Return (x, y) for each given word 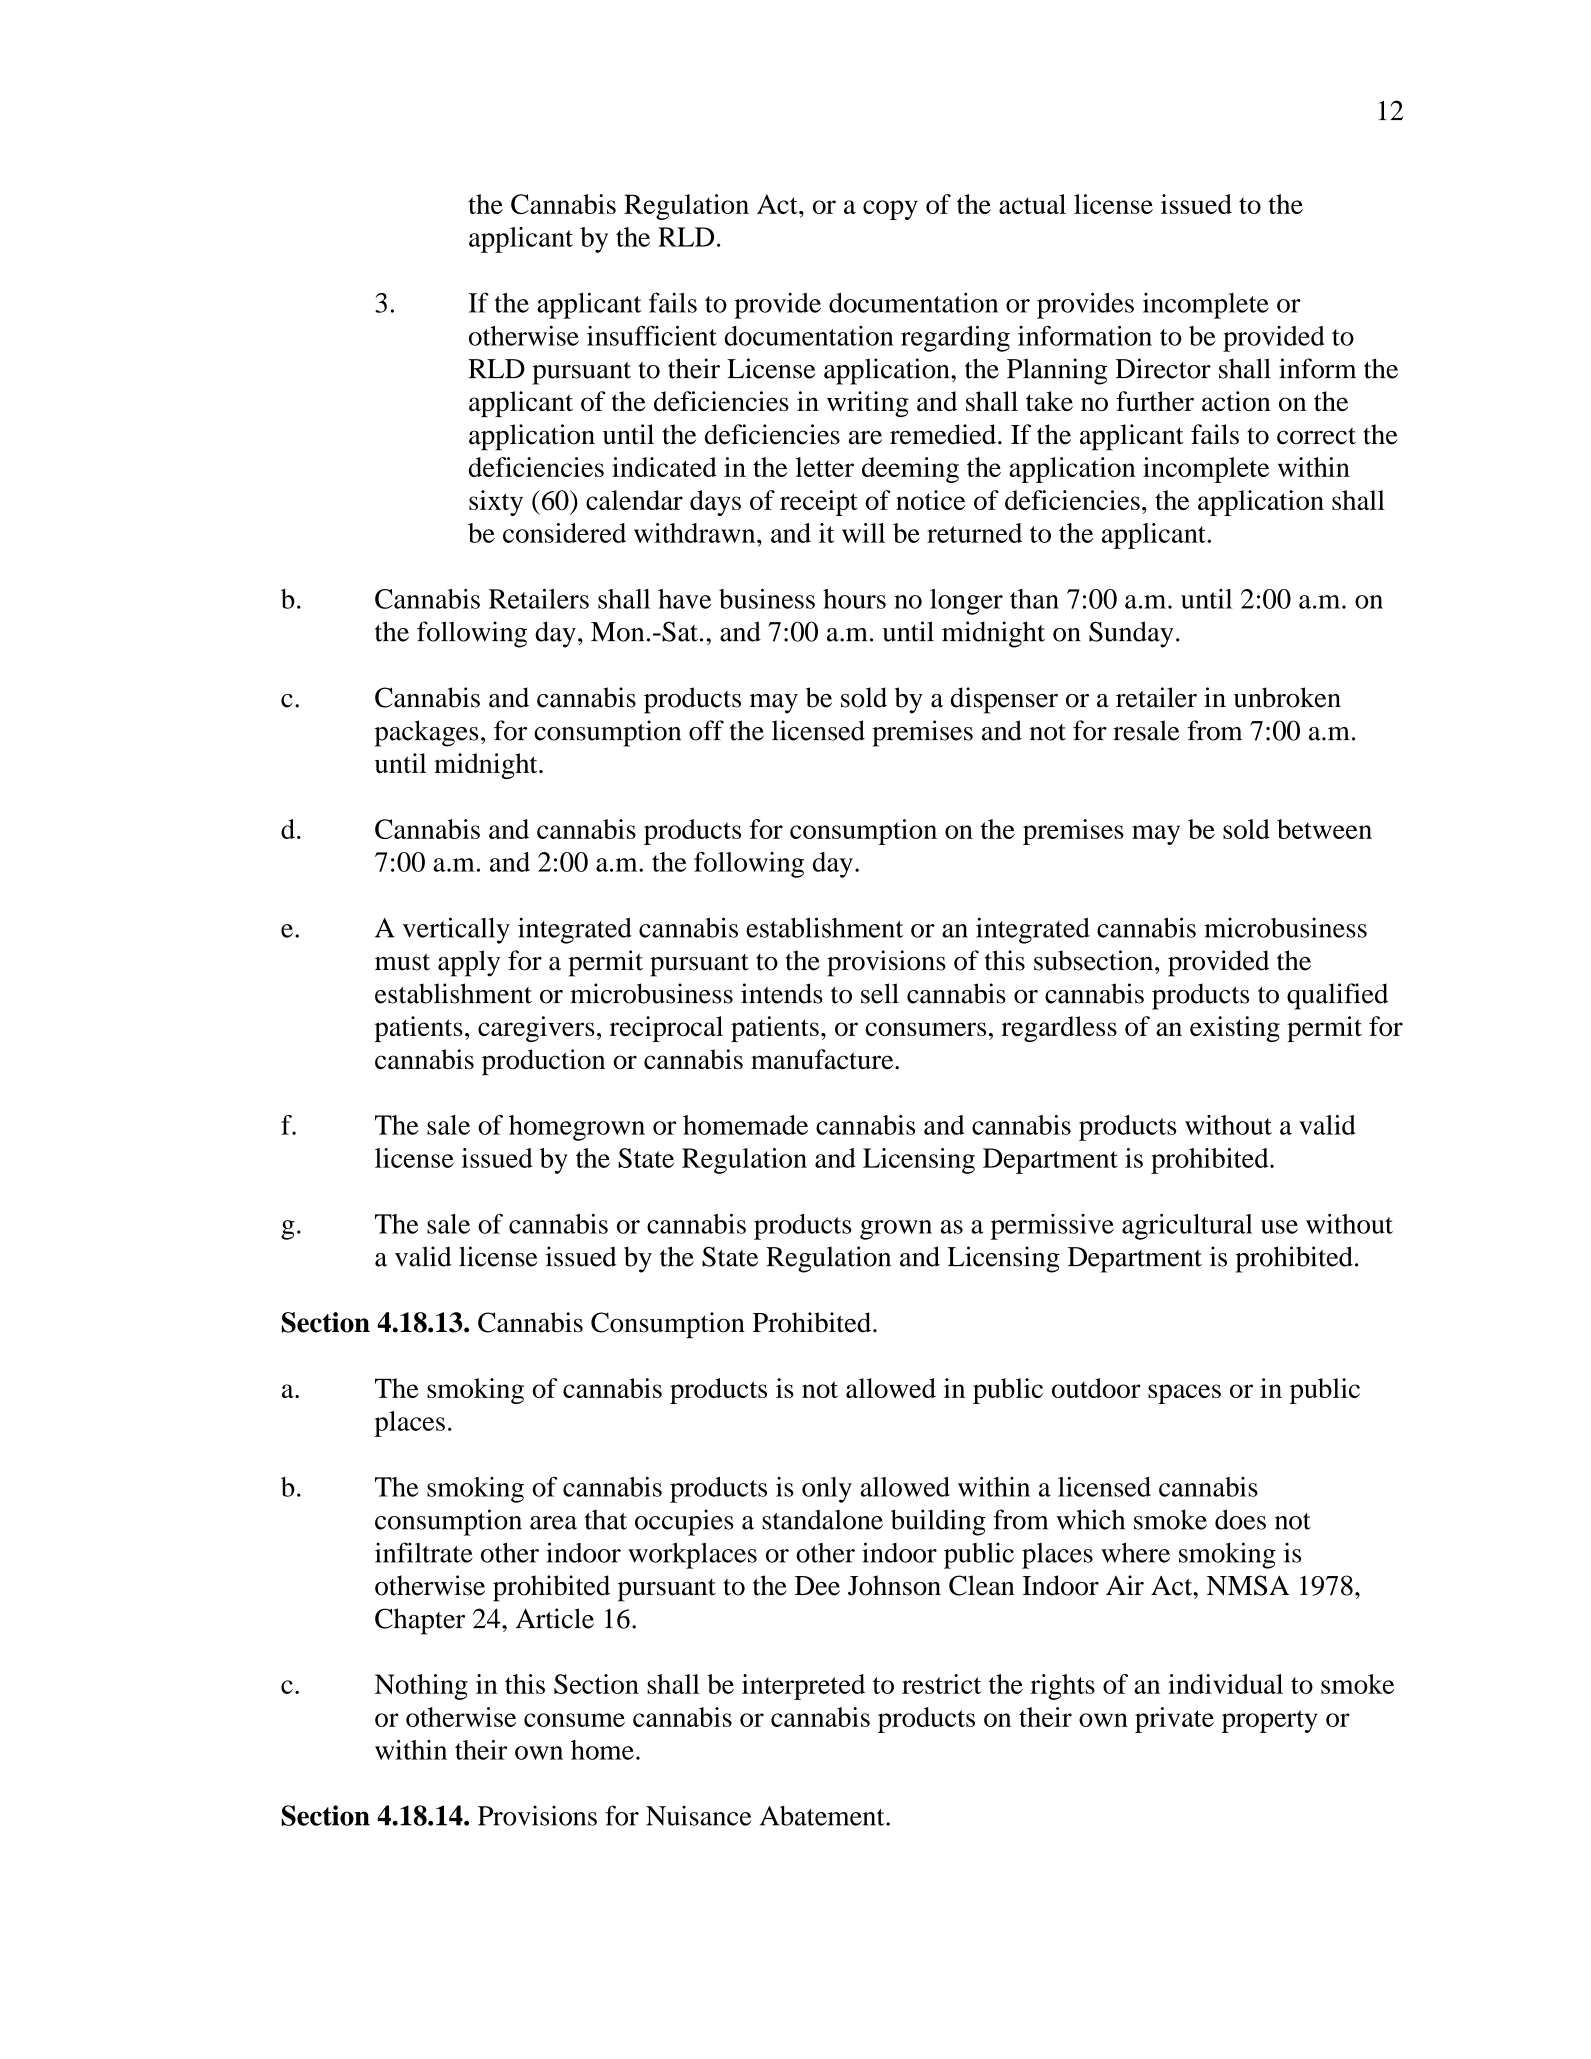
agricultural (1187, 1227)
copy (890, 210)
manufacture (823, 1059)
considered (564, 533)
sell (880, 993)
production (543, 1062)
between (1324, 829)
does (1240, 1519)
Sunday (1131, 634)
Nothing (421, 1687)
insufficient (652, 335)
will (863, 533)
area (553, 1523)
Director (1163, 368)
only (827, 1490)
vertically (456, 930)
